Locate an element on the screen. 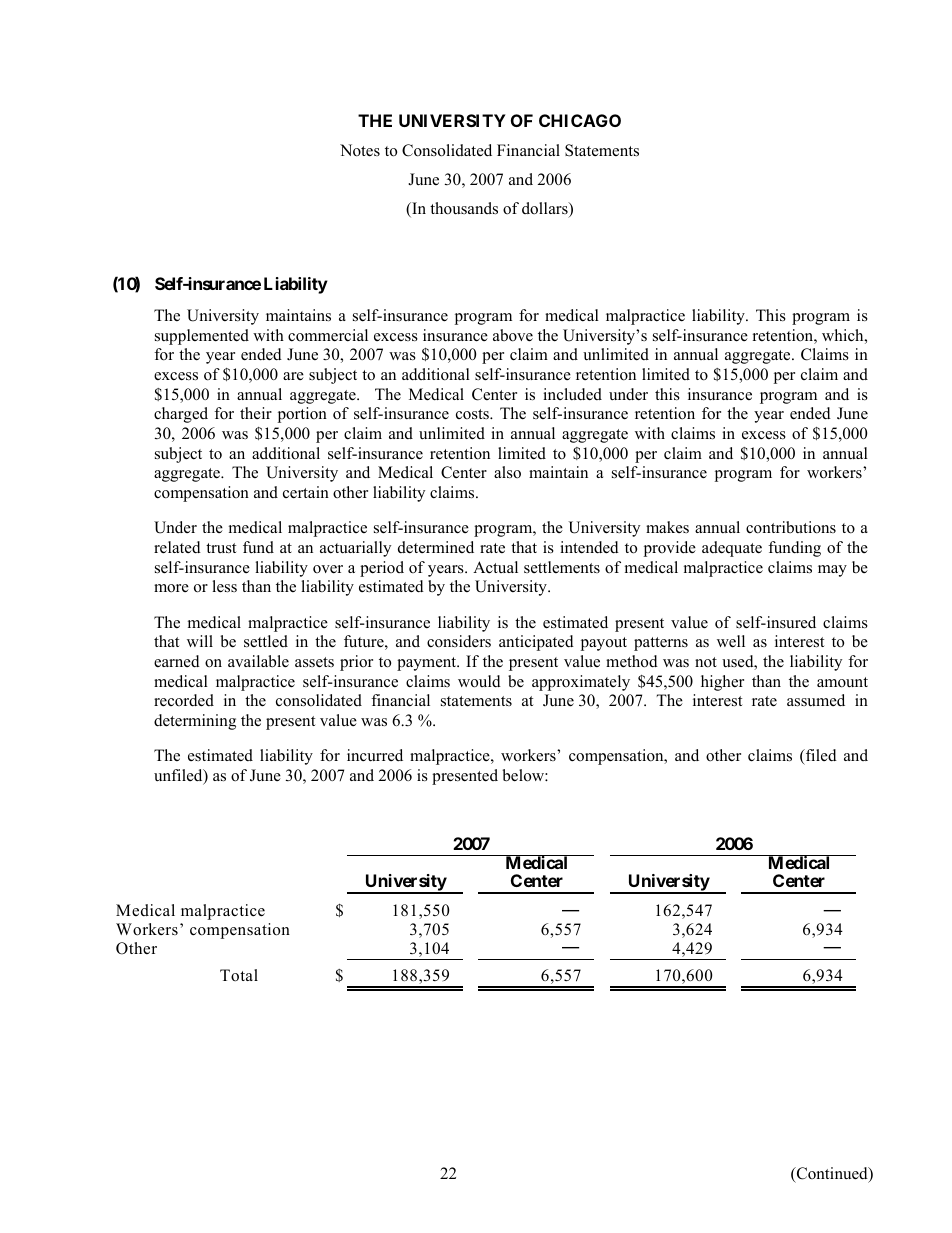 This screenshot has height=1233, width=952. assumed is located at coordinates (816, 700).
